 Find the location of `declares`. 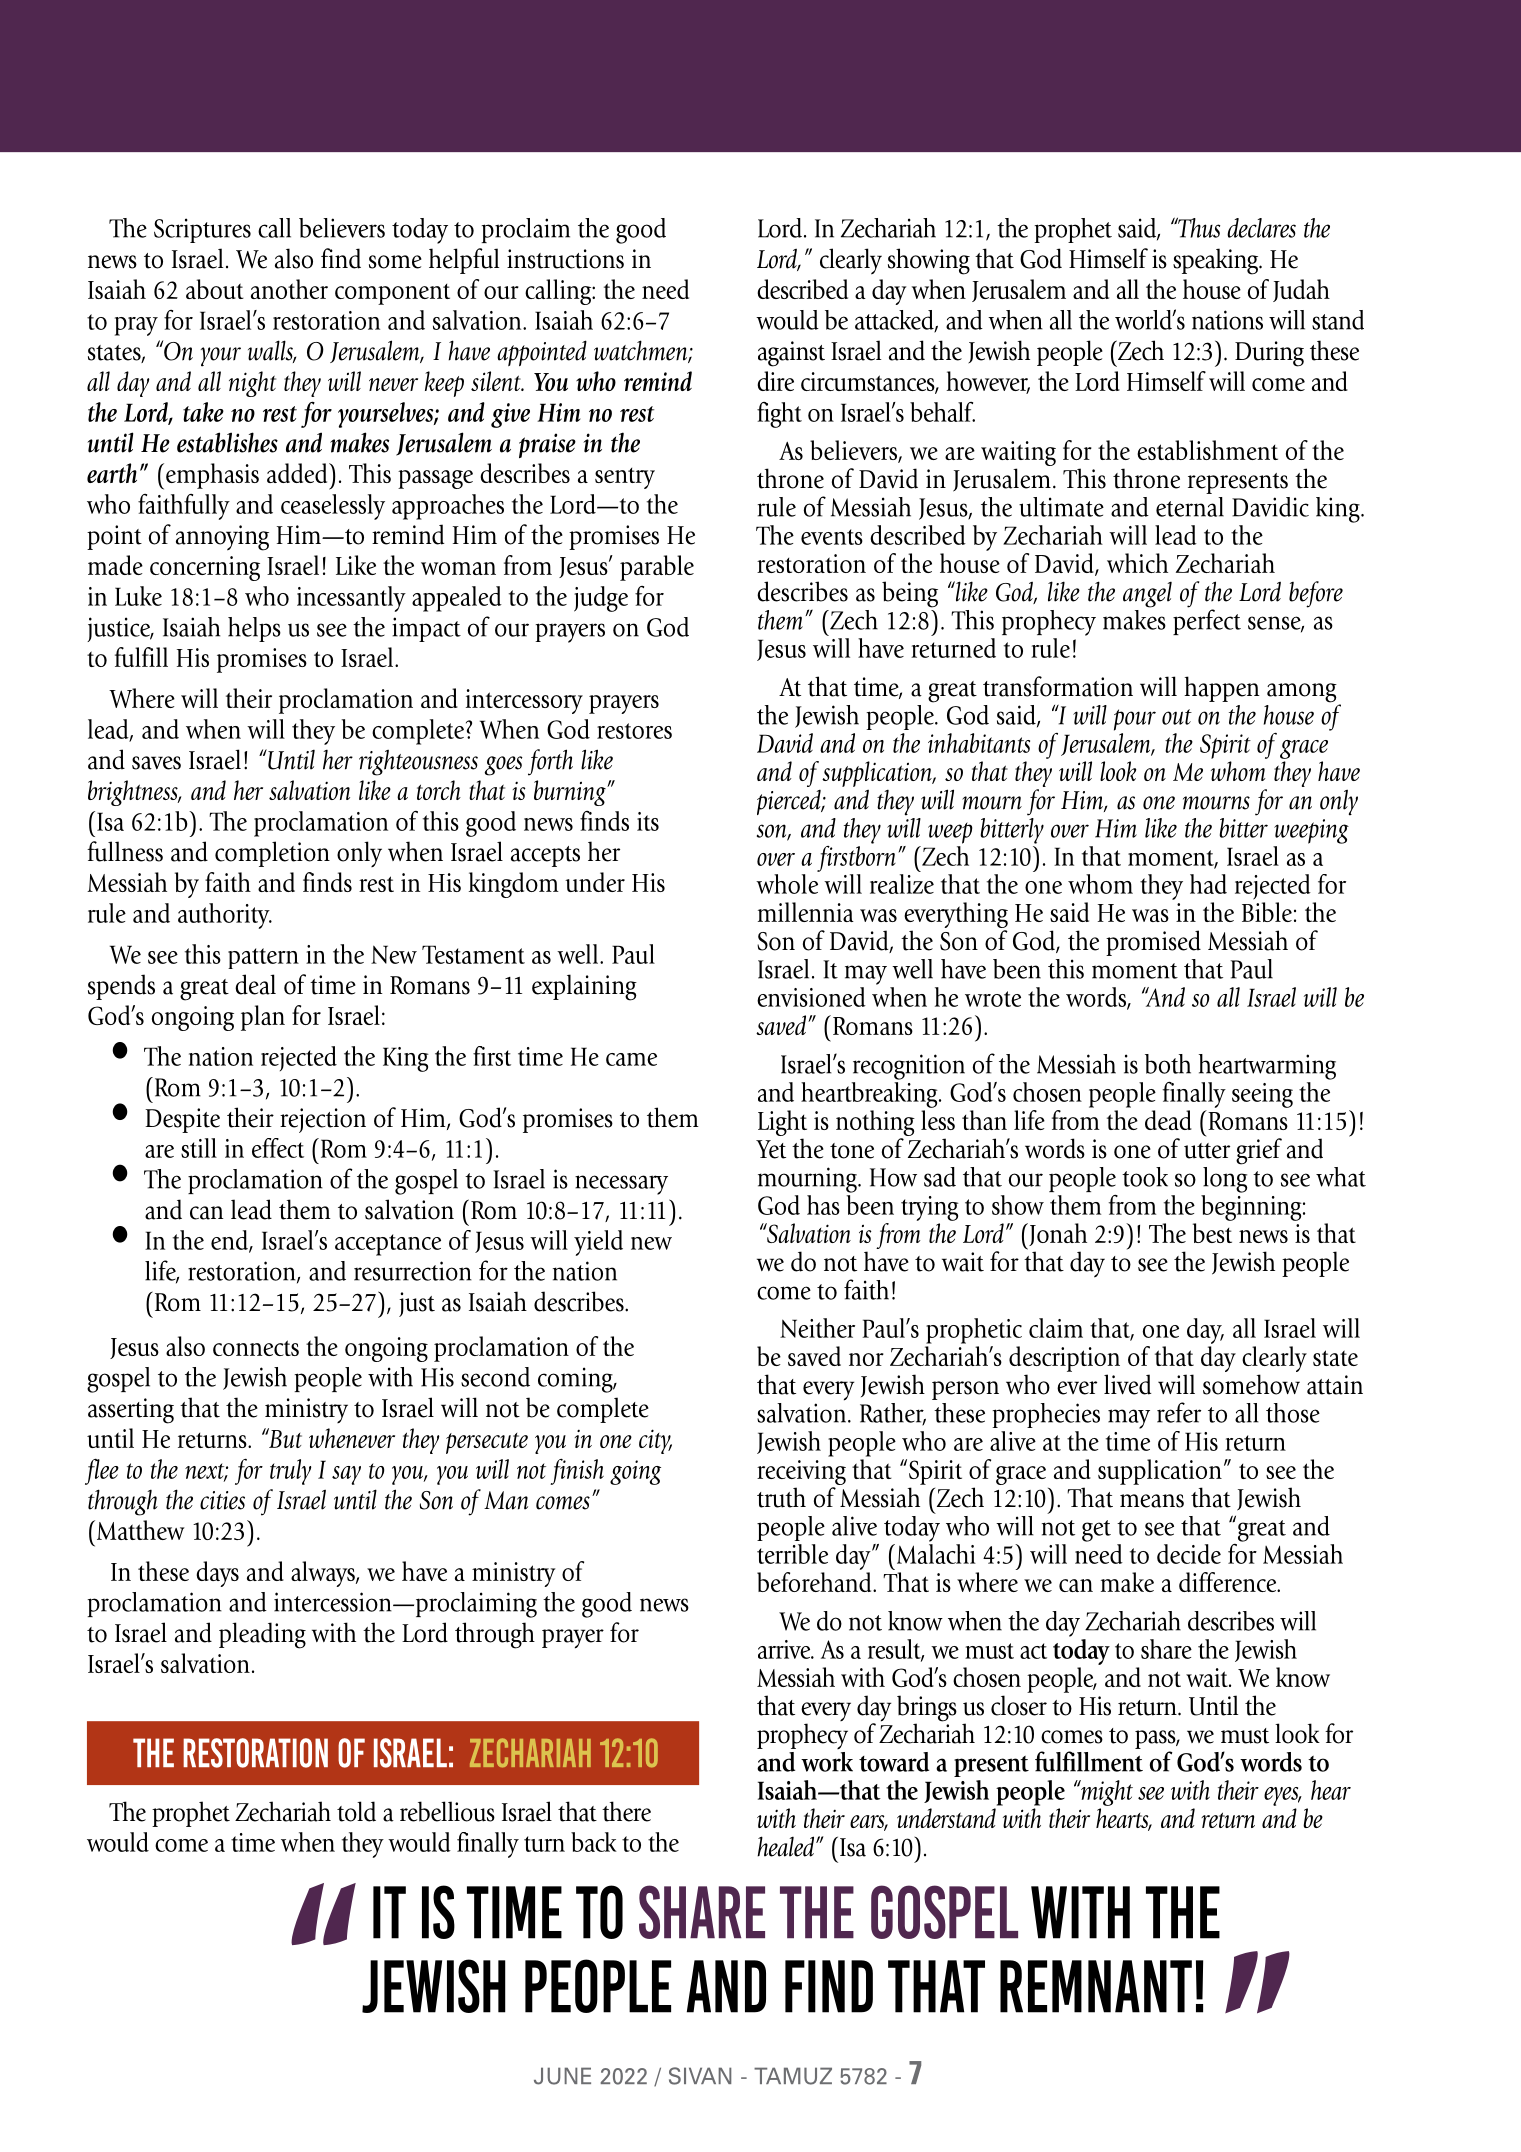

declares is located at coordinates (1261, 228).
